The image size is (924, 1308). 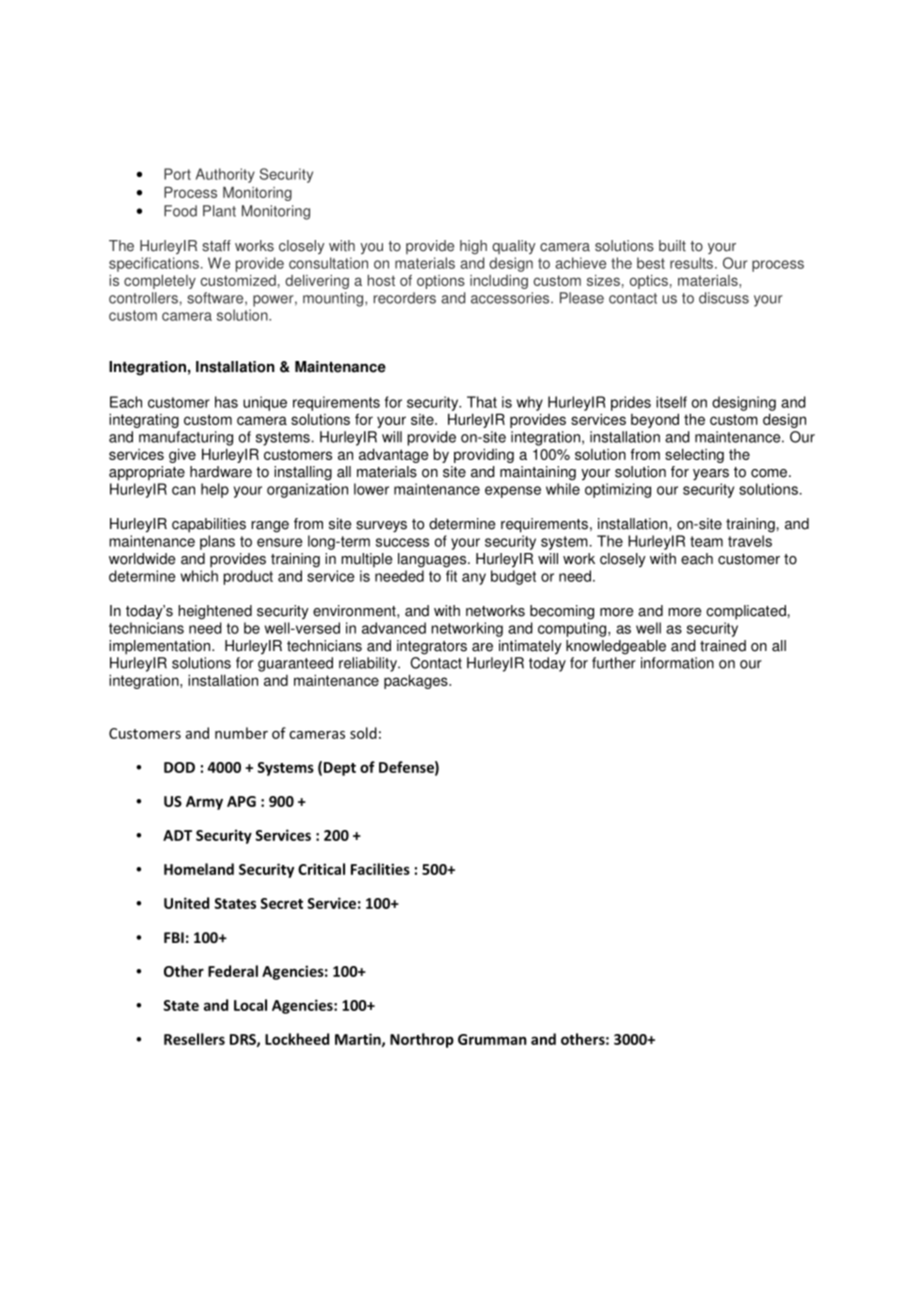 I want to click on Northrop, so click(x=422, y=1040).
